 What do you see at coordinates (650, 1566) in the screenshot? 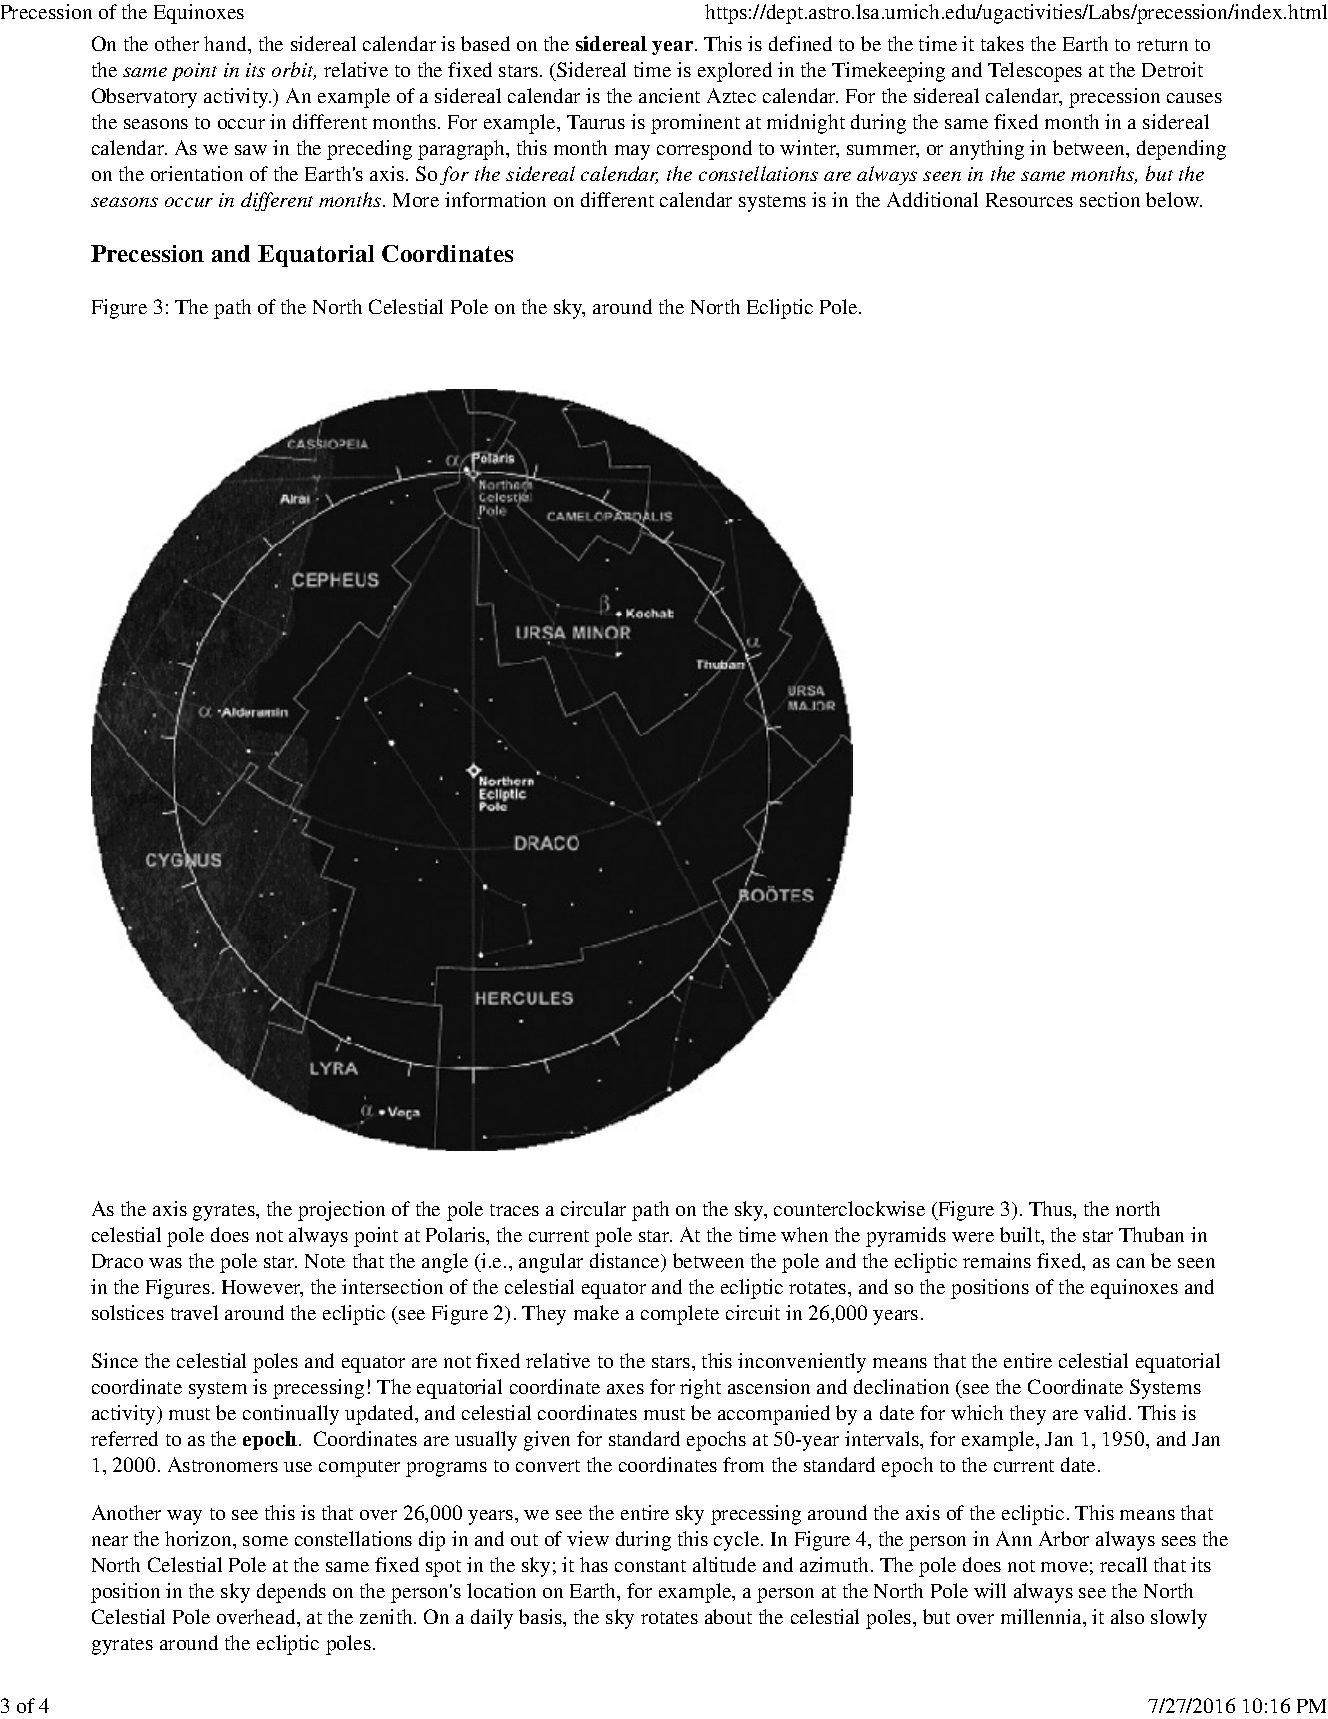
I see `constant` at bounding box center [650, 1566].
